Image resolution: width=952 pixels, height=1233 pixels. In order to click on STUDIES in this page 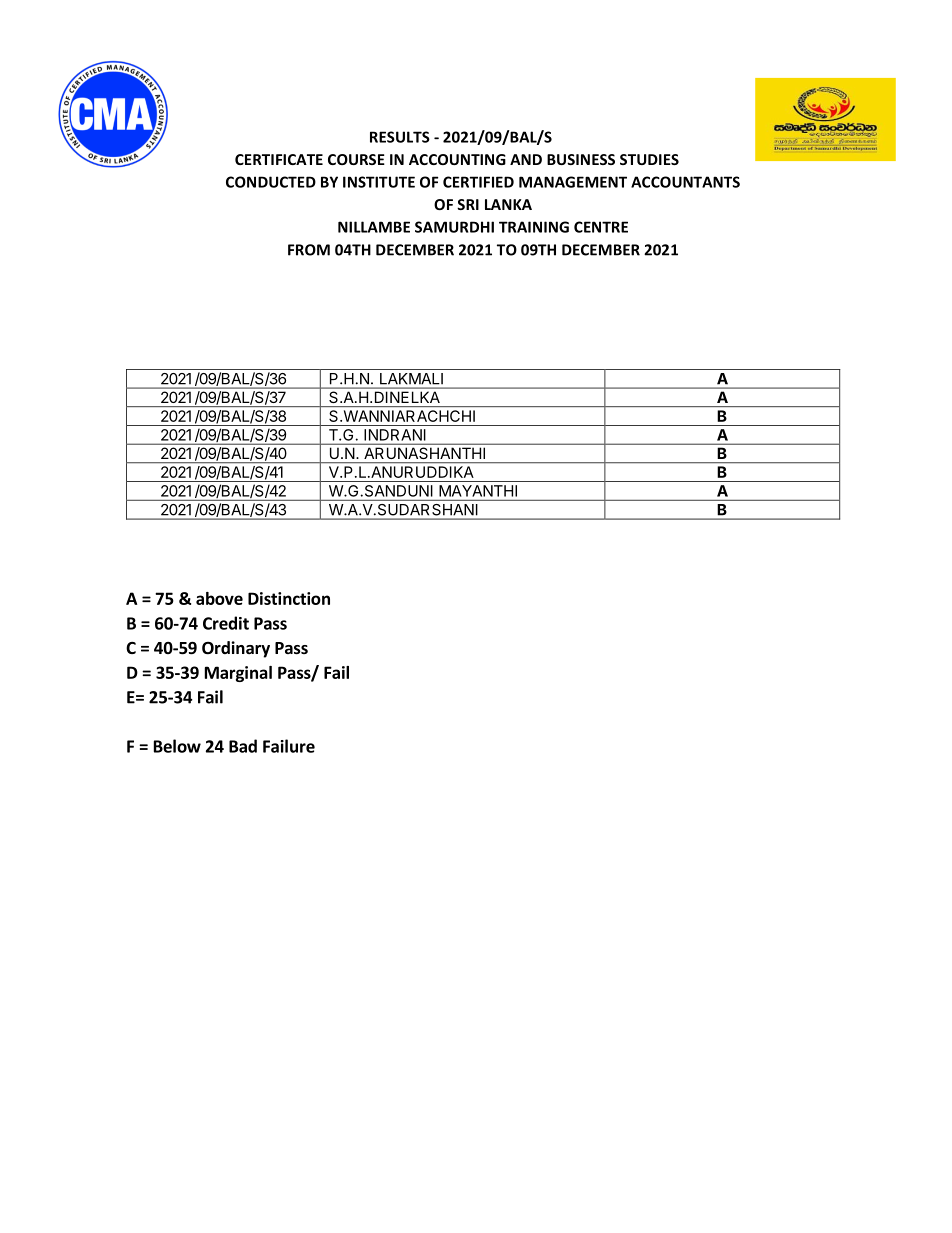, I will do `click(649, 159)`.
